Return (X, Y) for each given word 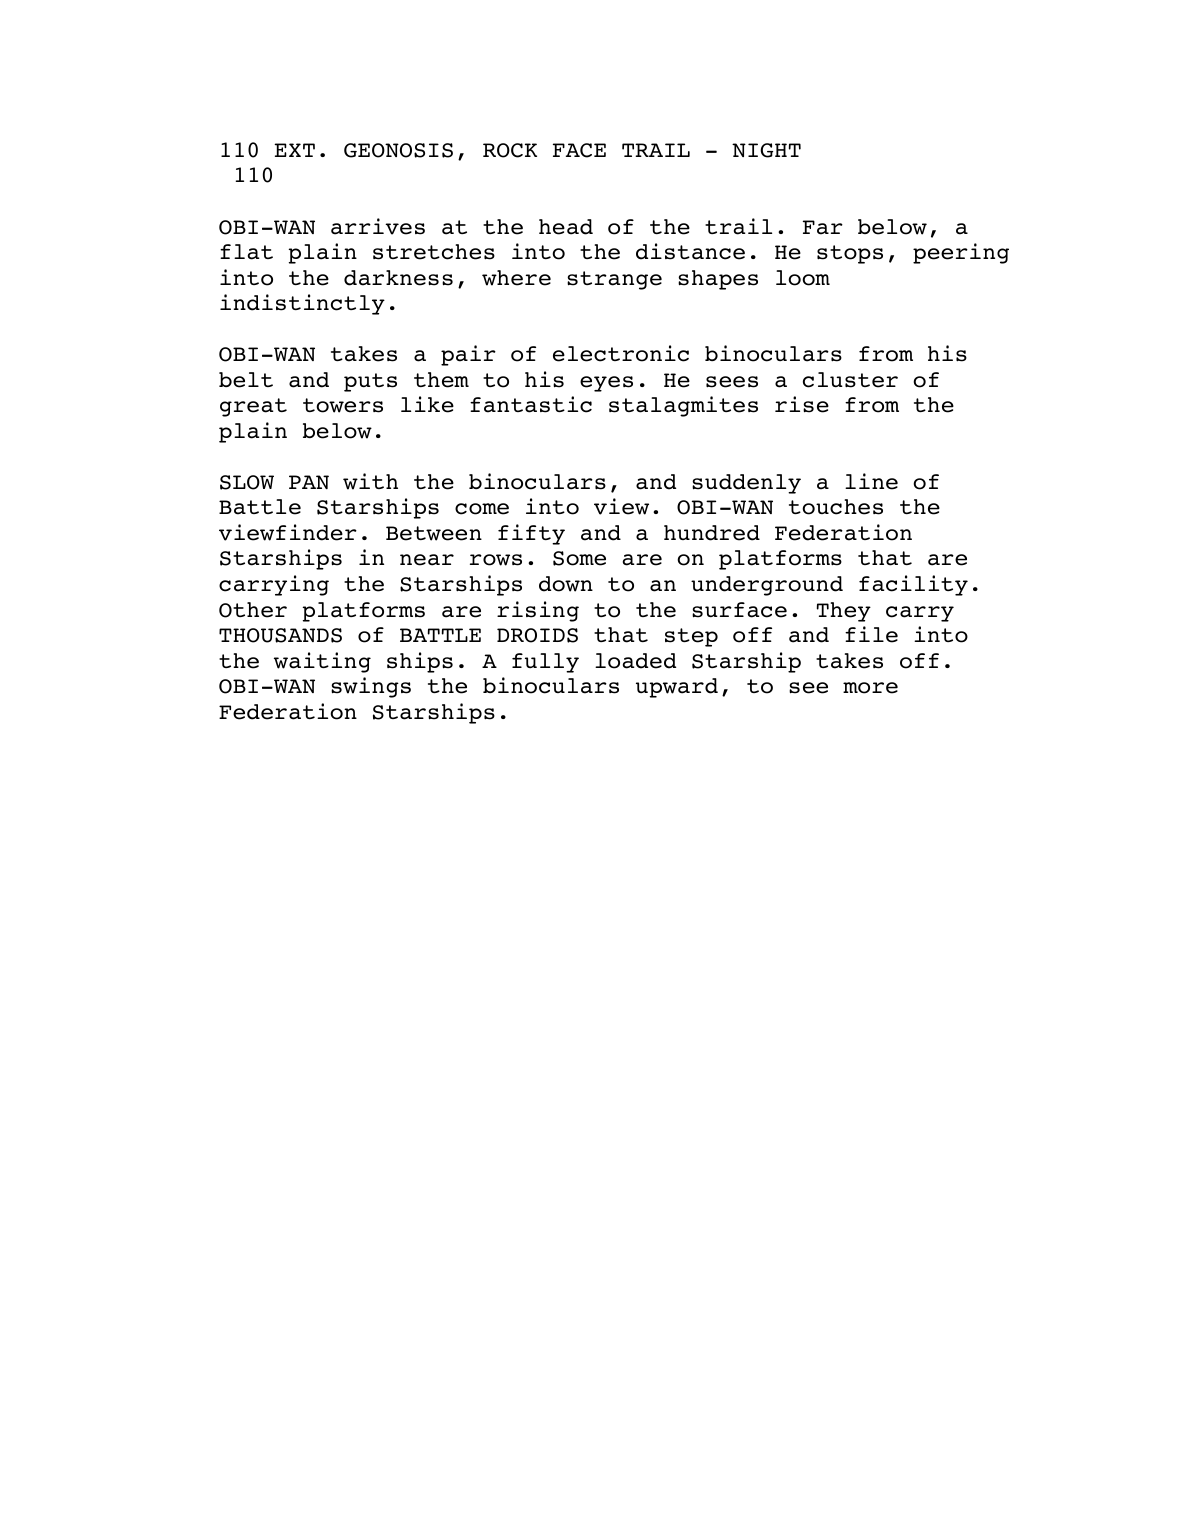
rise (802, 404)
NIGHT (766, 150)
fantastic (531, 404)
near (427, 560)
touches (836, 507)
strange (614, 280)
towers (343, 405)
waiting (322, 662)
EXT (294, 150)
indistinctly (302, 304)
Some (579, 558)
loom (803, 278)
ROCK (510, 150)
